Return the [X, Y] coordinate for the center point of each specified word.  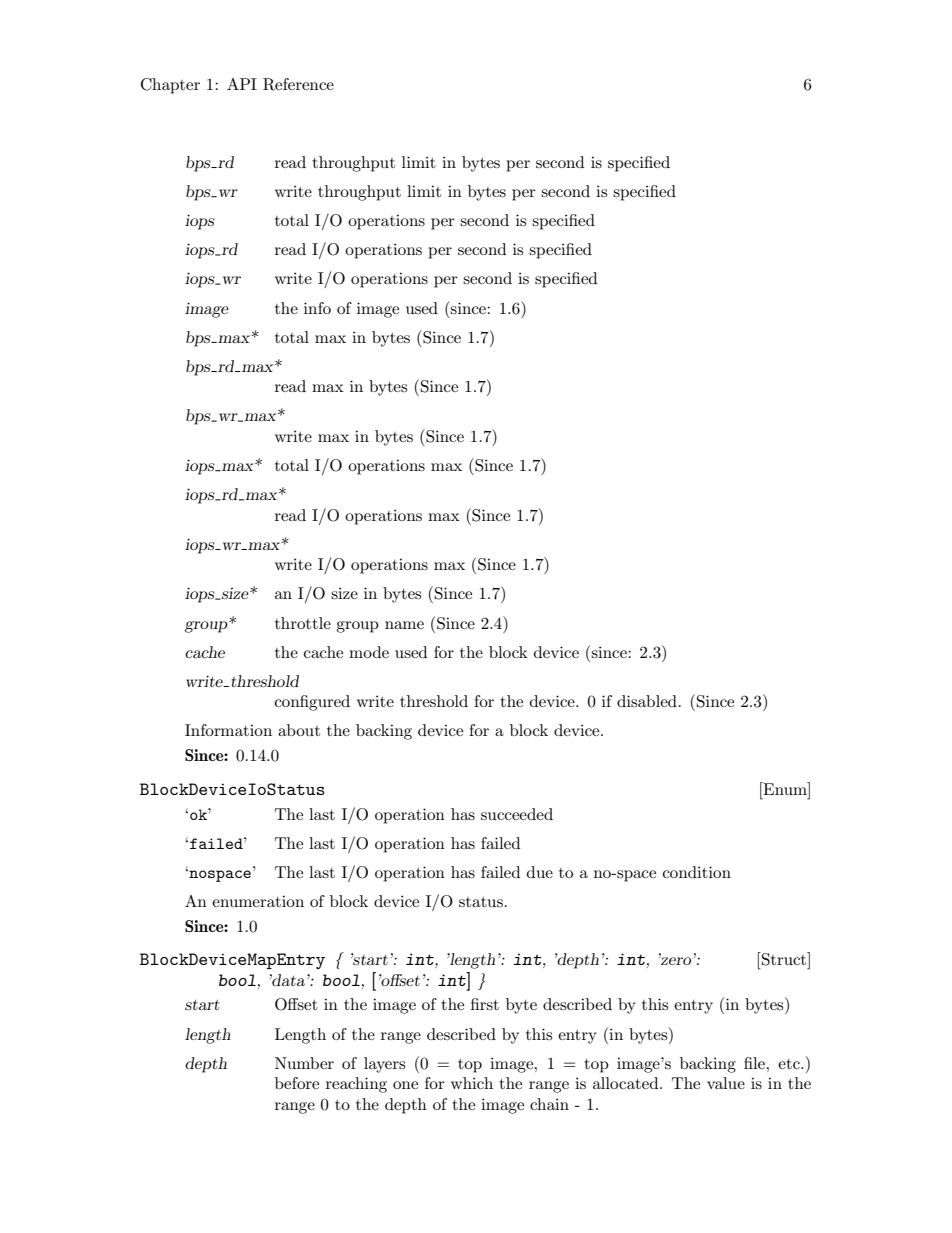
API [242, 84]
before [297, 1083]
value [726, 1083]
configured [312, 703]
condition [697, 872]
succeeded [517, 814]
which [472, 1083]
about [299, 730]
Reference [298, 84]
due [540, 872]
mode [369, 652]
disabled [647, 701]
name [404, 625]
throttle [303, 623]
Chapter [170, 86]
